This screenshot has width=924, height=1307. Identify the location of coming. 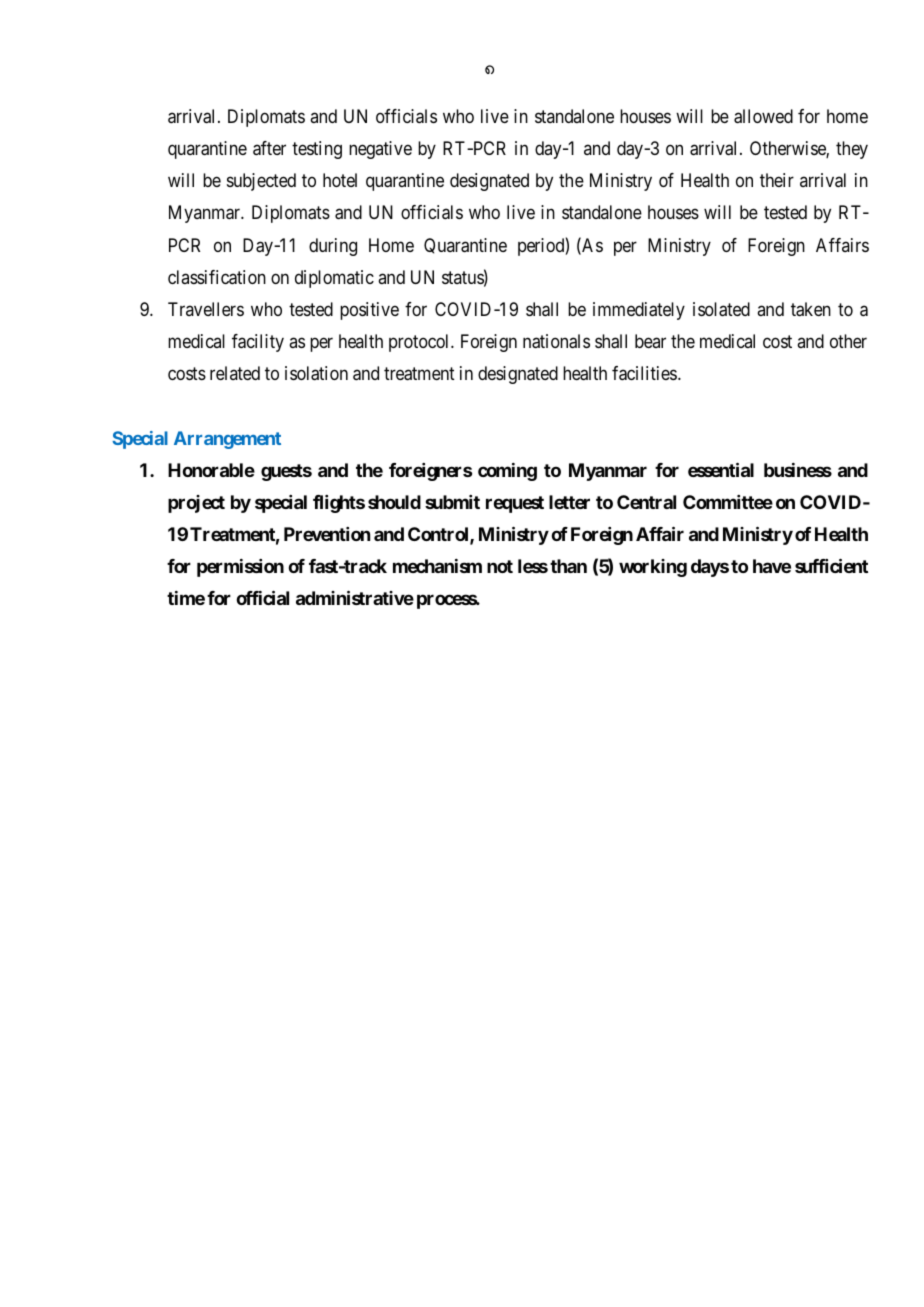
(507, 472).
